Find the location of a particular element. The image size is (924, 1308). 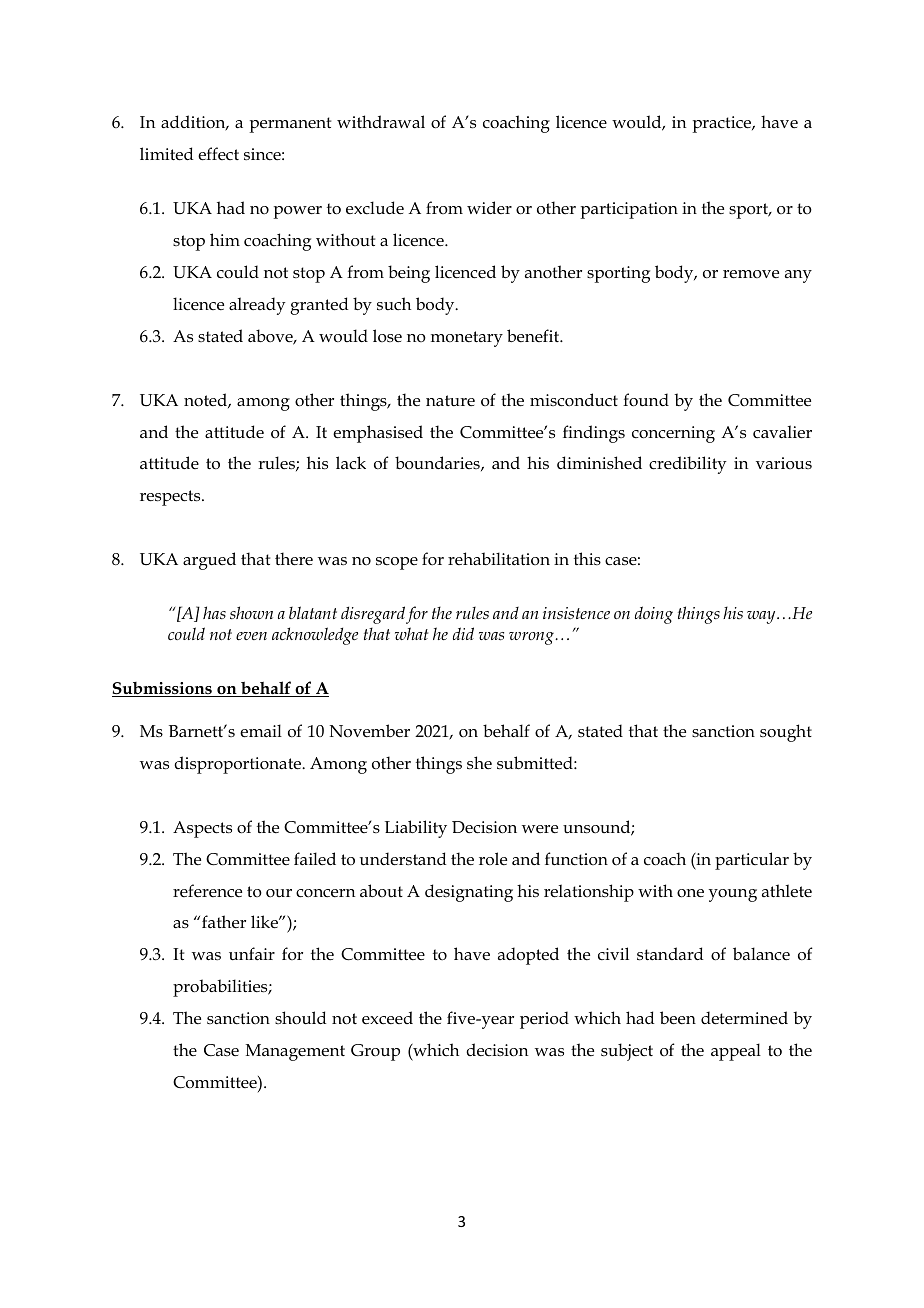

credibility is located at coordinates (688, 465).
